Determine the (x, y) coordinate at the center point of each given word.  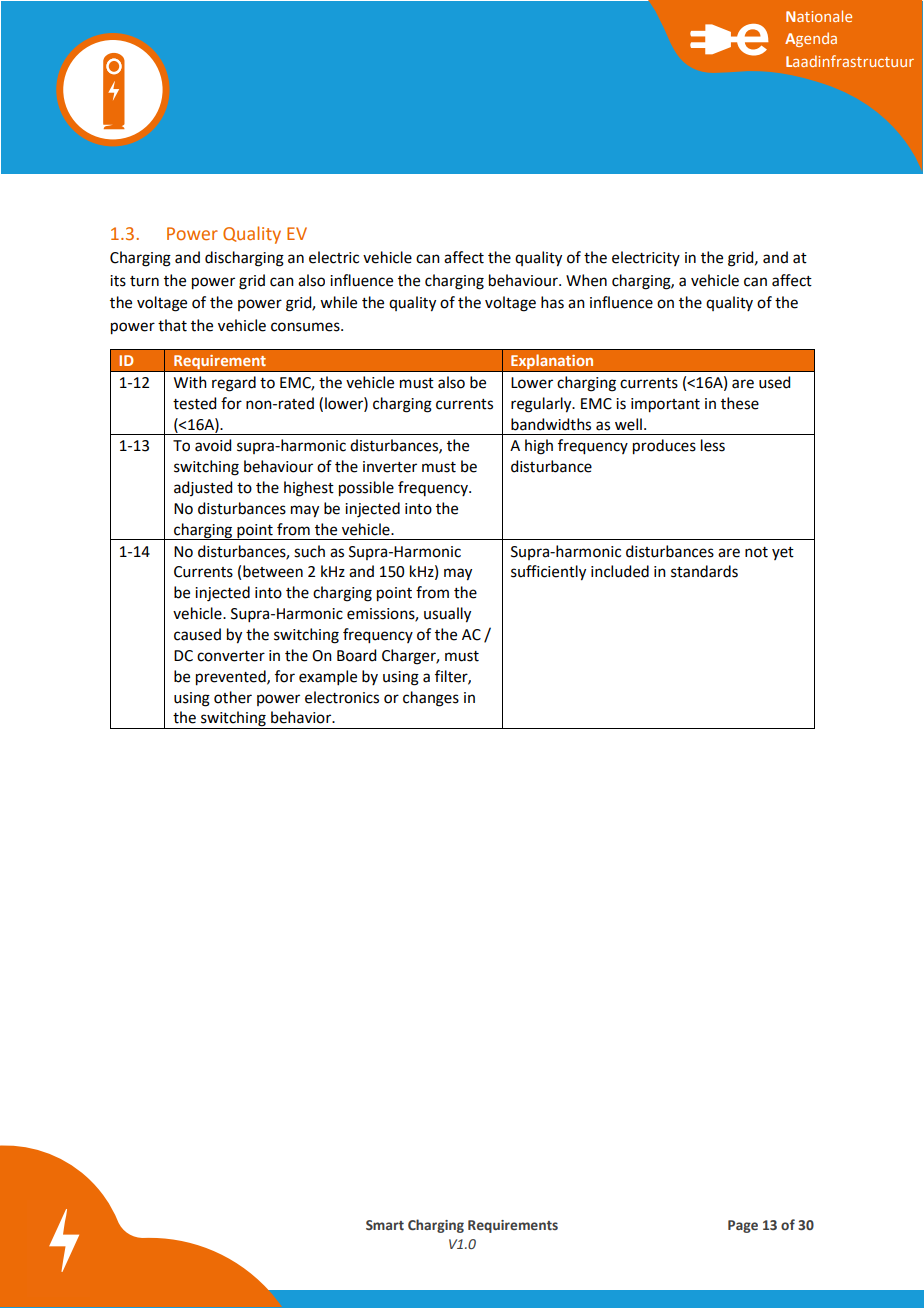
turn (144, 281)
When (586, 280)
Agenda (811, 39)
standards (704, 571)
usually (447, 615)
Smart (385, 1225)
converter (231, 656)
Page (743, 1226)
